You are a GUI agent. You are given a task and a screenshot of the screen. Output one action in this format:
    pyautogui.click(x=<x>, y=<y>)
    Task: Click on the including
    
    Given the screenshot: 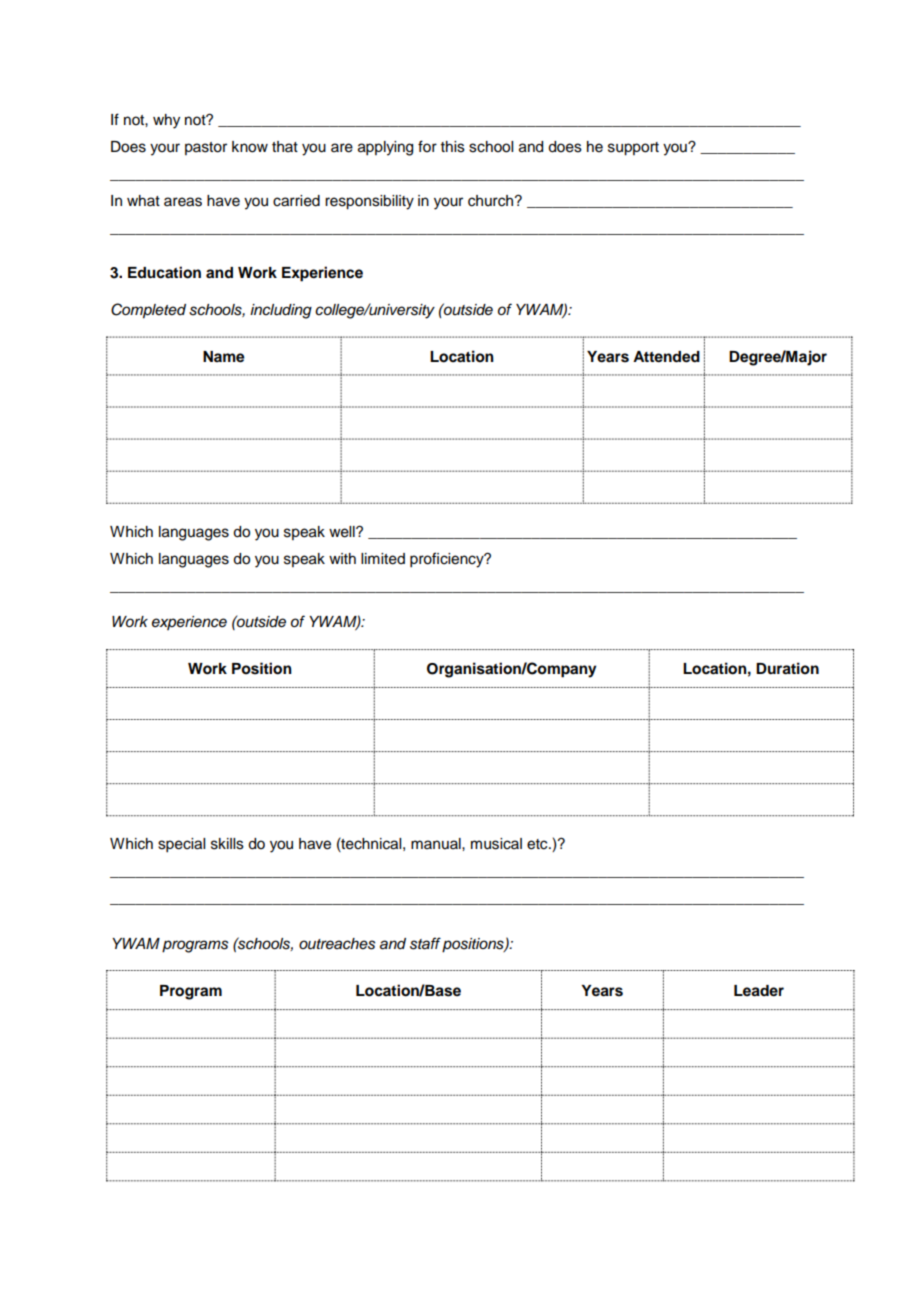 What is the action you would take?
    pyautogui.click(x=281, y=311)
